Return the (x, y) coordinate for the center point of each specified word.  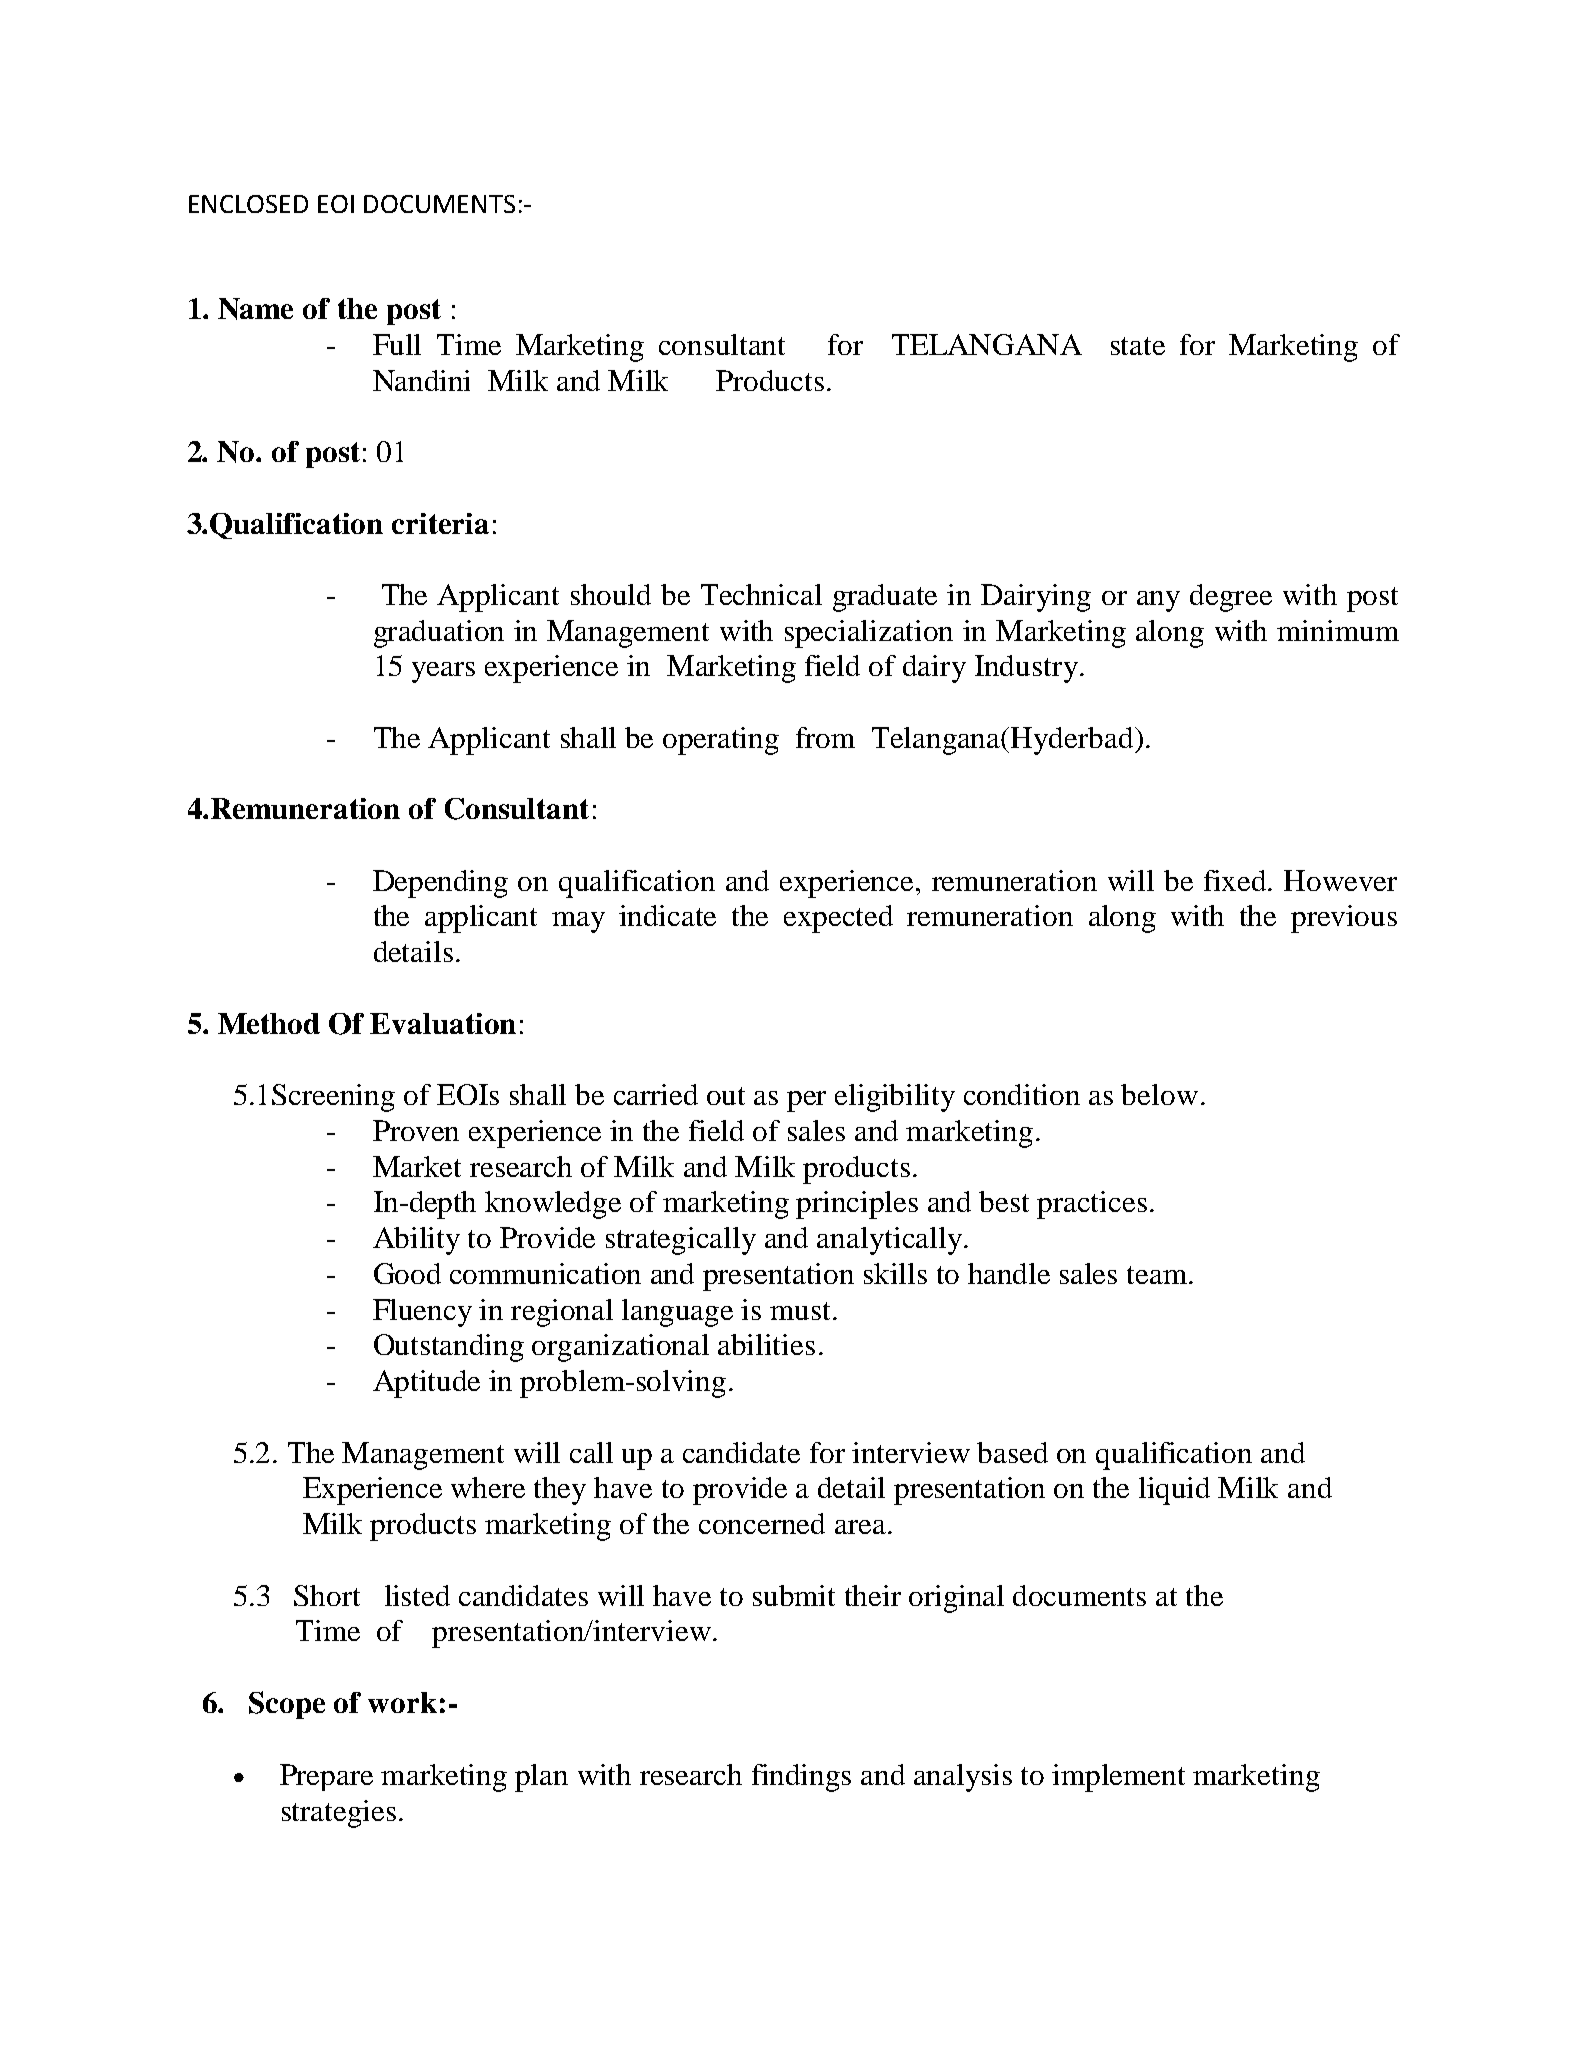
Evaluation (443, 1023)
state (1138, 346)
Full (397, 344)
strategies (339, 1814)
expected (838, 919)
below (1159, 1094)
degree (1231, 598)
